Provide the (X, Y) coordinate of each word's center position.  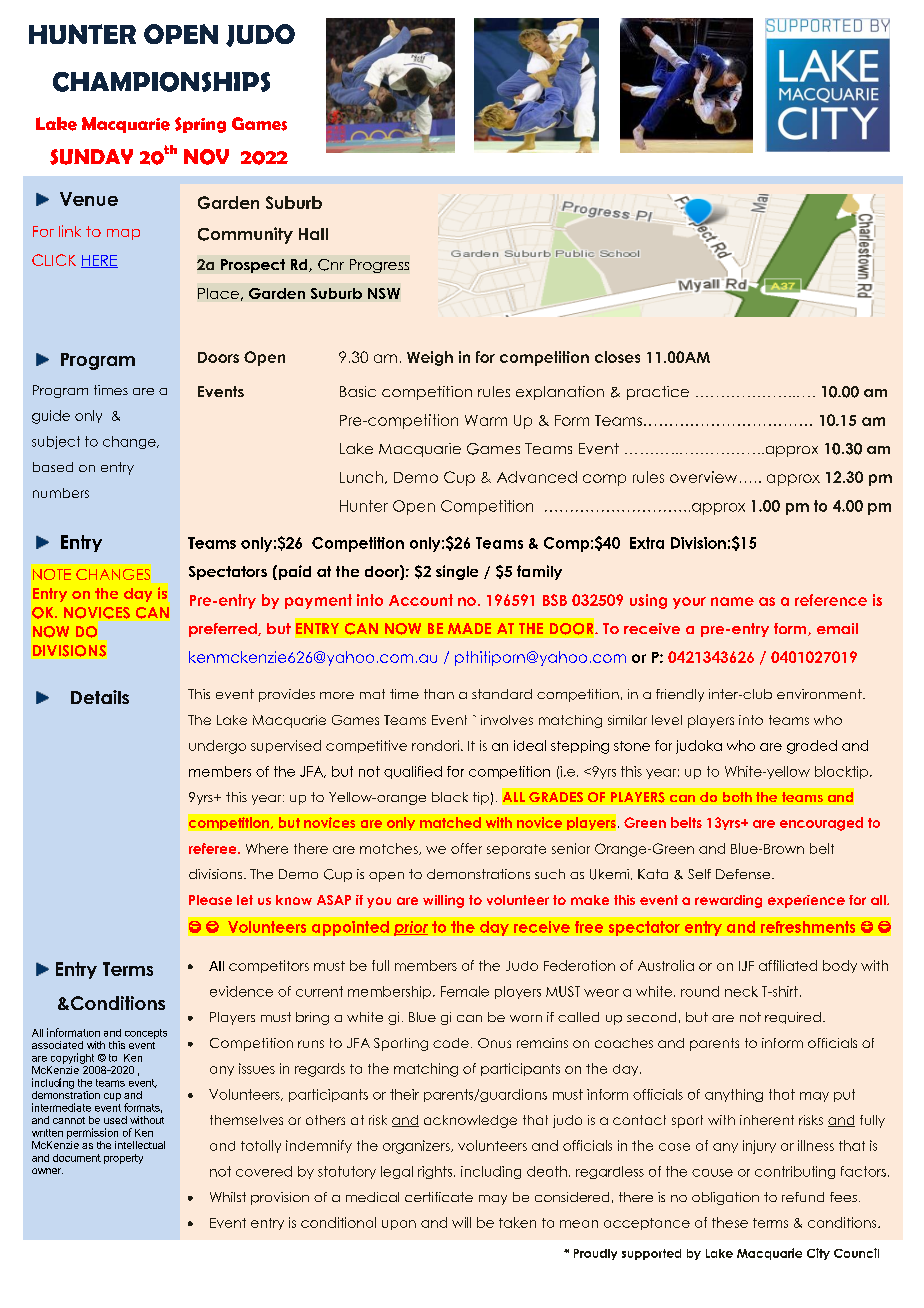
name (732, 601)
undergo (217, 747)
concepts (146, 1034)
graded (812, 747)
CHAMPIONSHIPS (161, 82)
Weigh (430, 358)
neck (741, 991)
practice (658, 393)
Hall (313, 234)
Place (218, 293)
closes (617, 357)
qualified (413, 772)
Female (465, 991)
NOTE (52, 574)
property (123, 1159)
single (457, 572)
